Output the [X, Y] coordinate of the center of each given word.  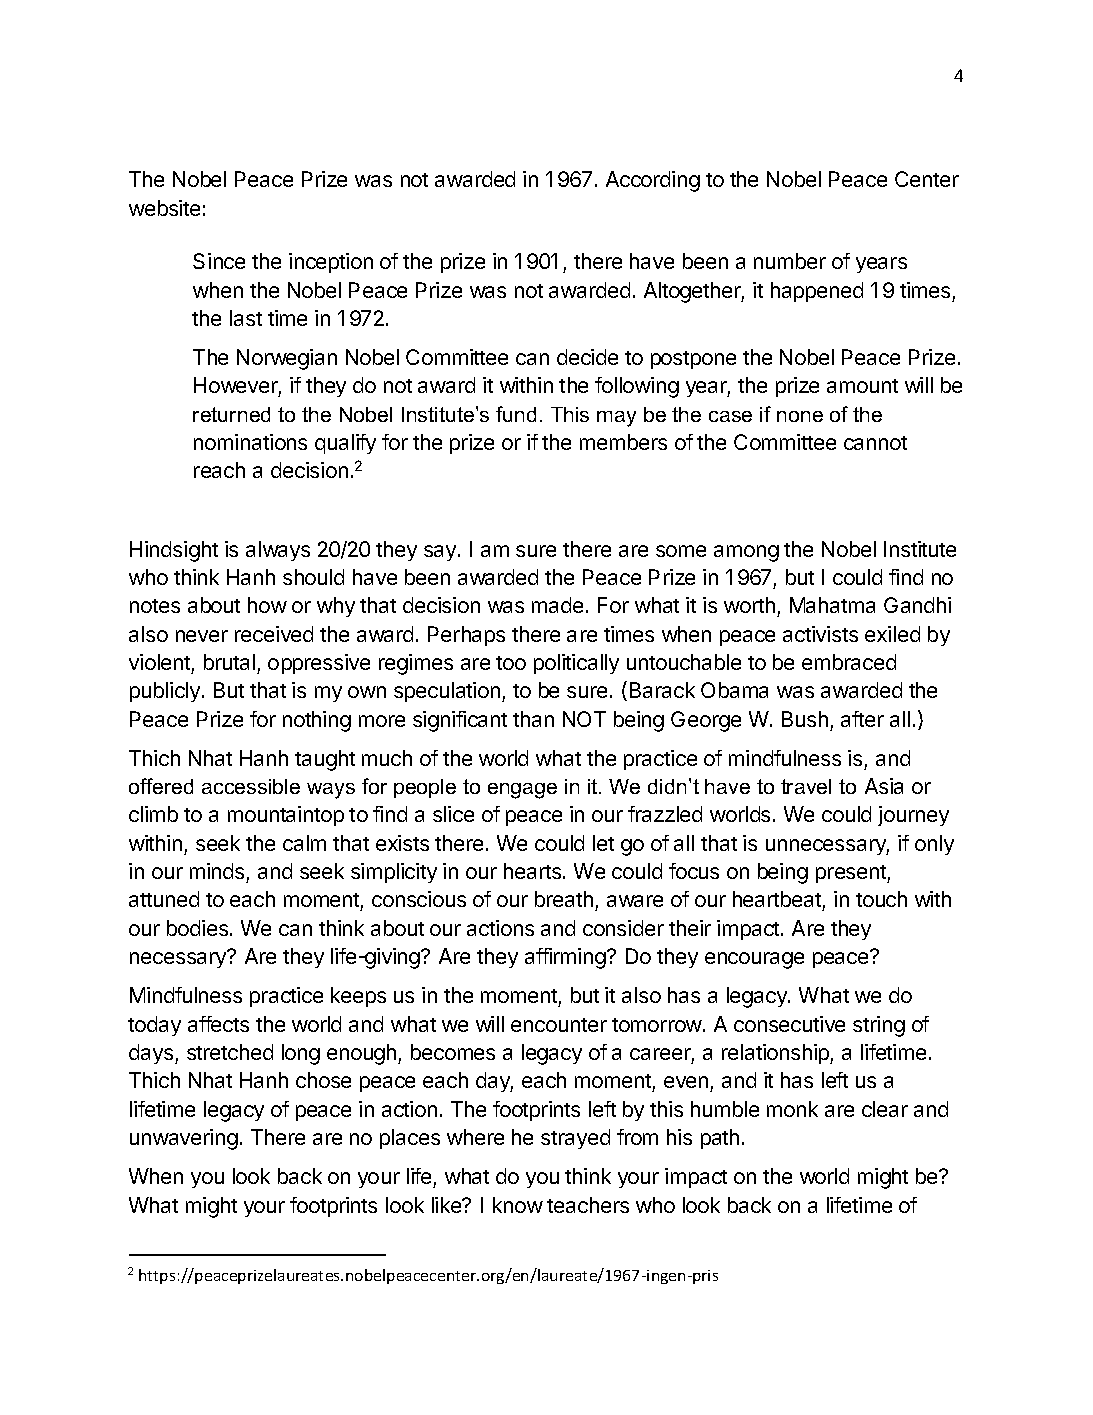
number [790, 261]
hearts [534, 871]
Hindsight [174, 551]
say [441, 553]
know [518, 1205]
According [653, 181]
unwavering [184, 1139]
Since [219, 261]
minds [217, 871]
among [746, 553]
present [852, 874]
